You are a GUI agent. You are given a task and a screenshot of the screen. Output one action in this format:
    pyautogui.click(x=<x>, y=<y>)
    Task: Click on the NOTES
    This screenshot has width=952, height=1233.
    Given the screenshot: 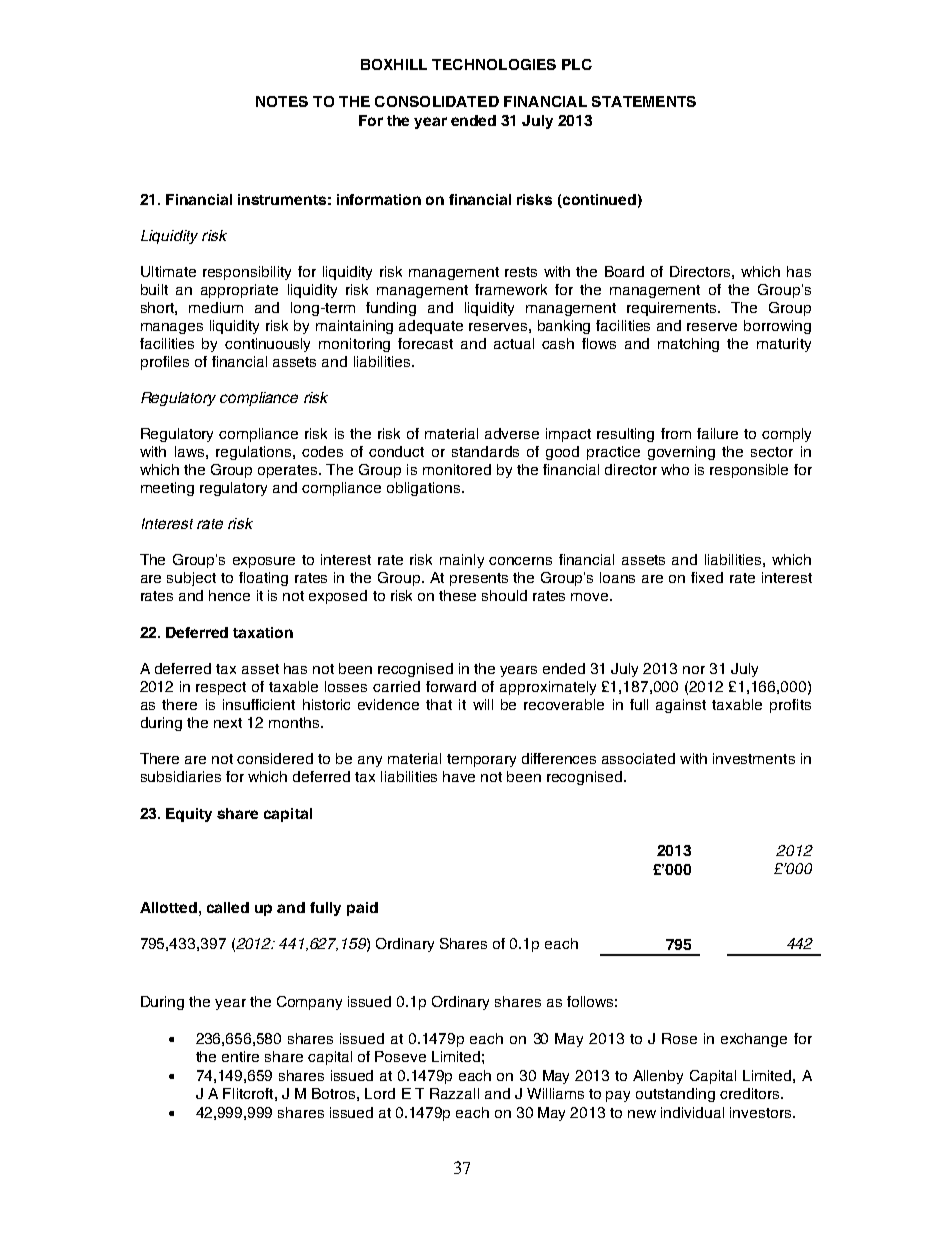 What is the action you would take?
    pyautogui.click(x=282, y=101)
